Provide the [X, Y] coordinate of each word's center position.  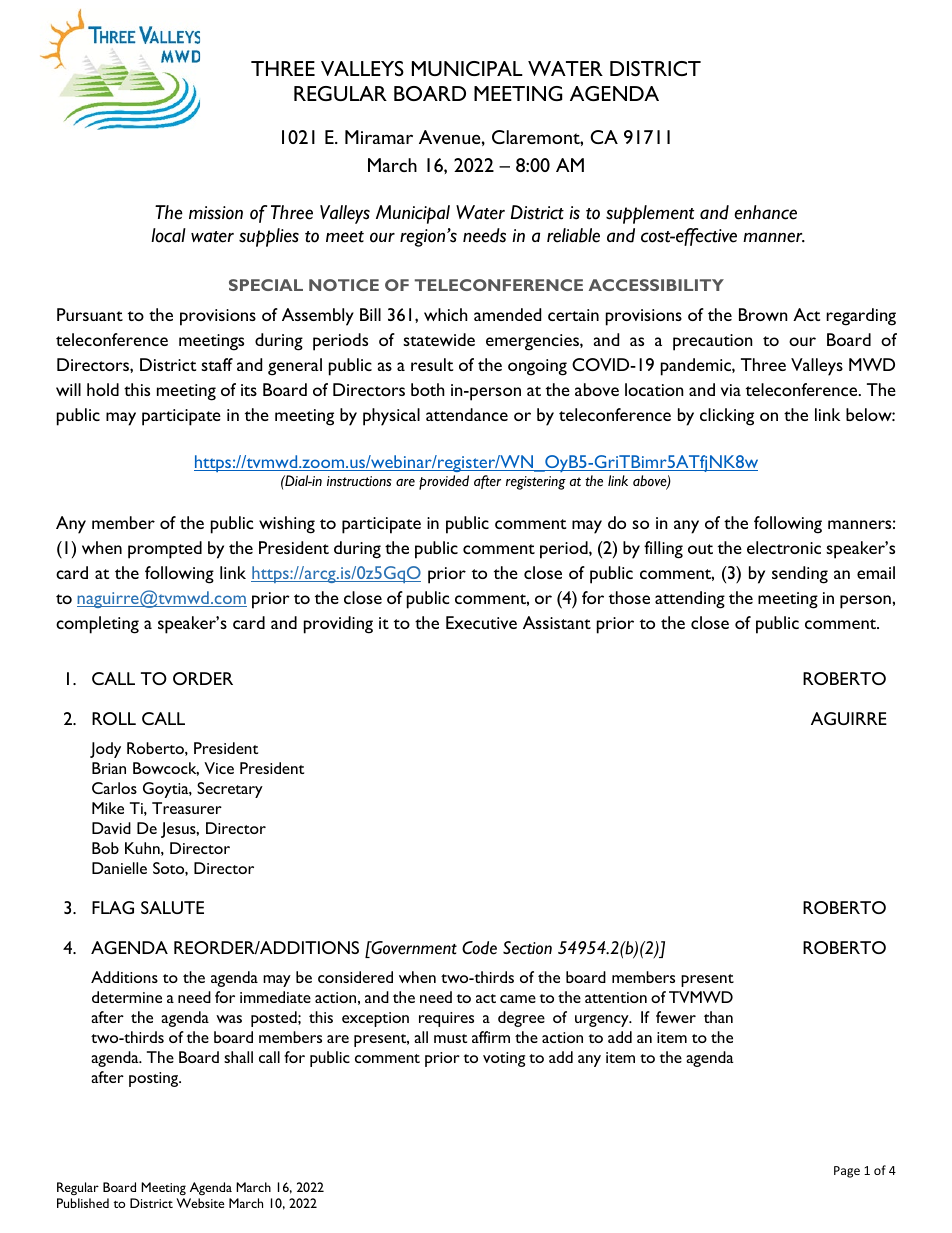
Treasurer [187, 808]
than [718, 1017]
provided [444, 482]
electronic [784, 547]
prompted [165, 550]
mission [216, 213]
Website [200, 1203]
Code [479, 948]
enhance [765, 212]
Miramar [379, 137]
